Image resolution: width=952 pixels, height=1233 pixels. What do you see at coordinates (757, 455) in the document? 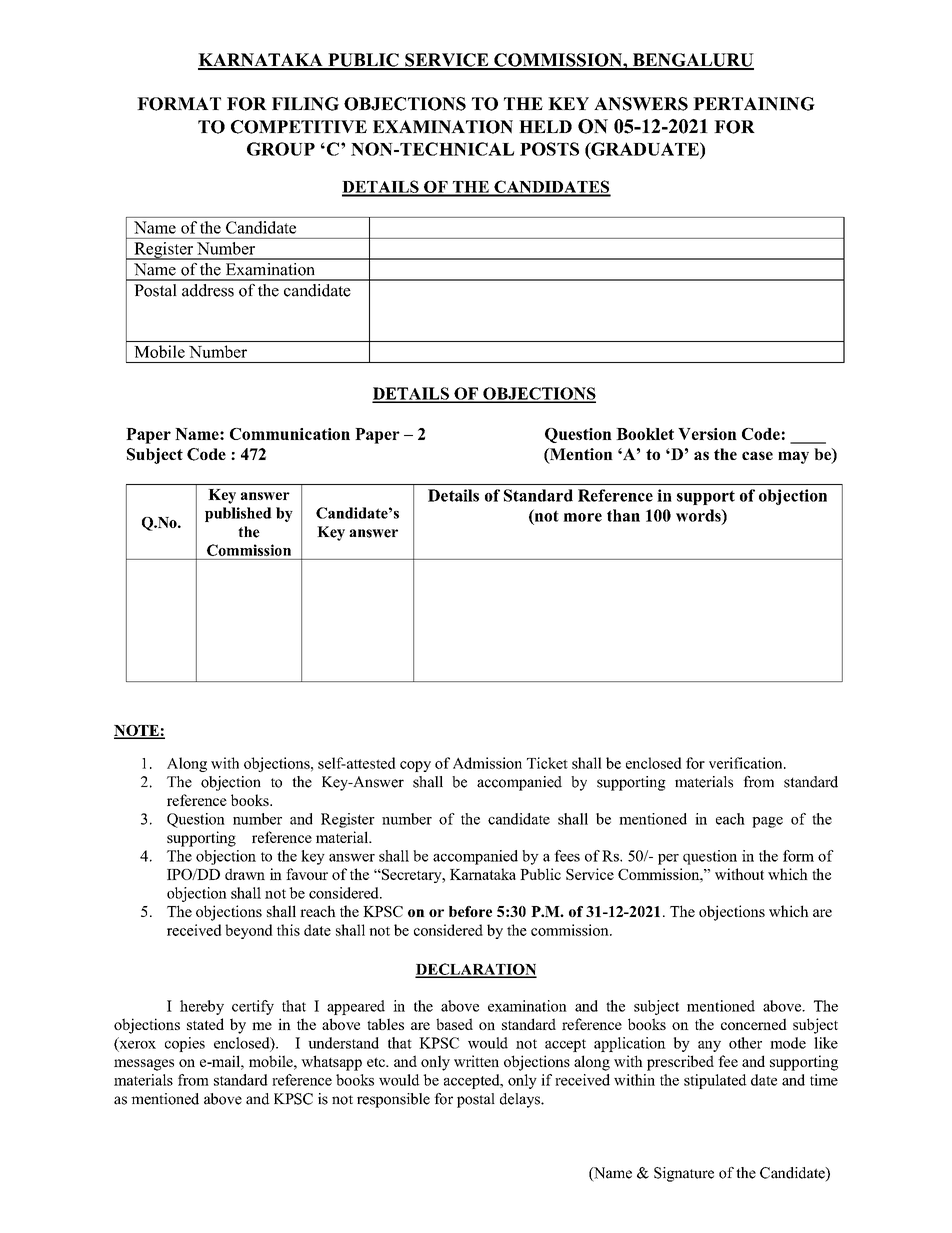
I see `case` at bounding box center [757, 455].
